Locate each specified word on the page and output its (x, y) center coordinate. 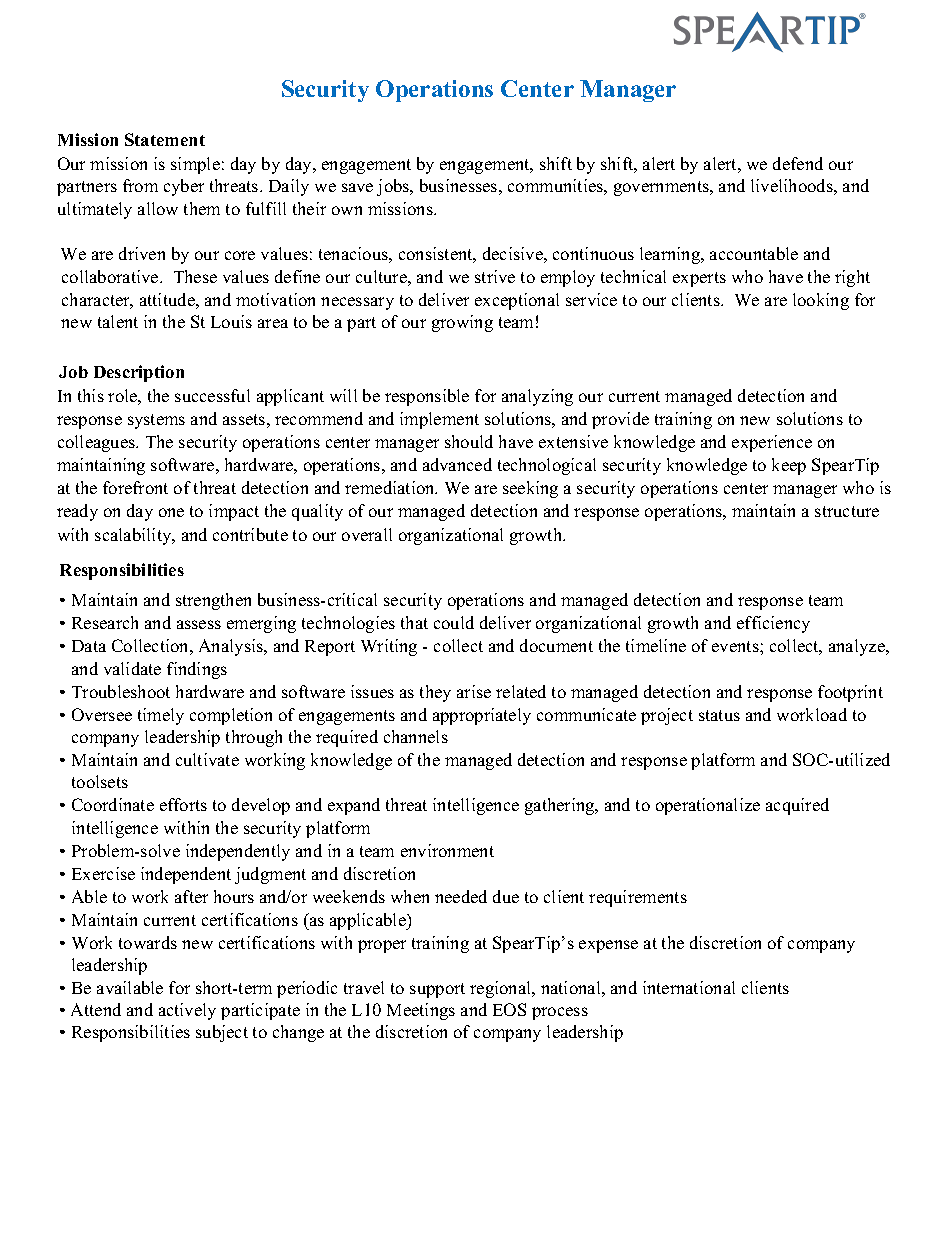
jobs (394, 187)
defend (798, 163)
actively (187, 1011)
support (437, 990)
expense (608, 946)
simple (195, 165)
